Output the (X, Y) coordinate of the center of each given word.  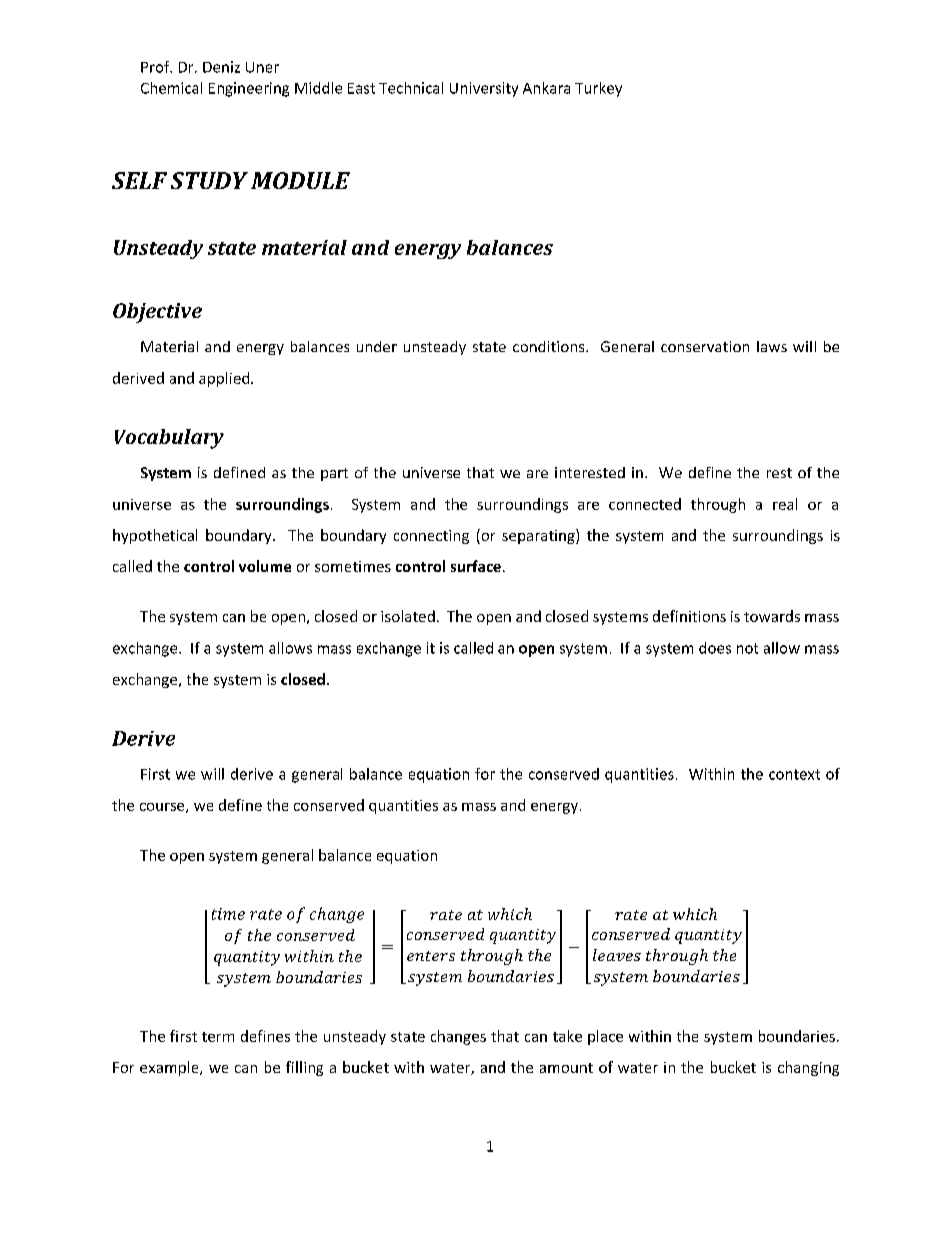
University (484, 89)
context (794, 774)
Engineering (249, 89)
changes (458, 1037)
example (170, 1068)
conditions (550, 346)
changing (808, 1068)
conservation (705, 346)
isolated (408, 616)
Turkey (598, 89)
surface (476, 566)
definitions (689, 616)
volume (265, 566)
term (218, 1037)
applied (225, 379)
